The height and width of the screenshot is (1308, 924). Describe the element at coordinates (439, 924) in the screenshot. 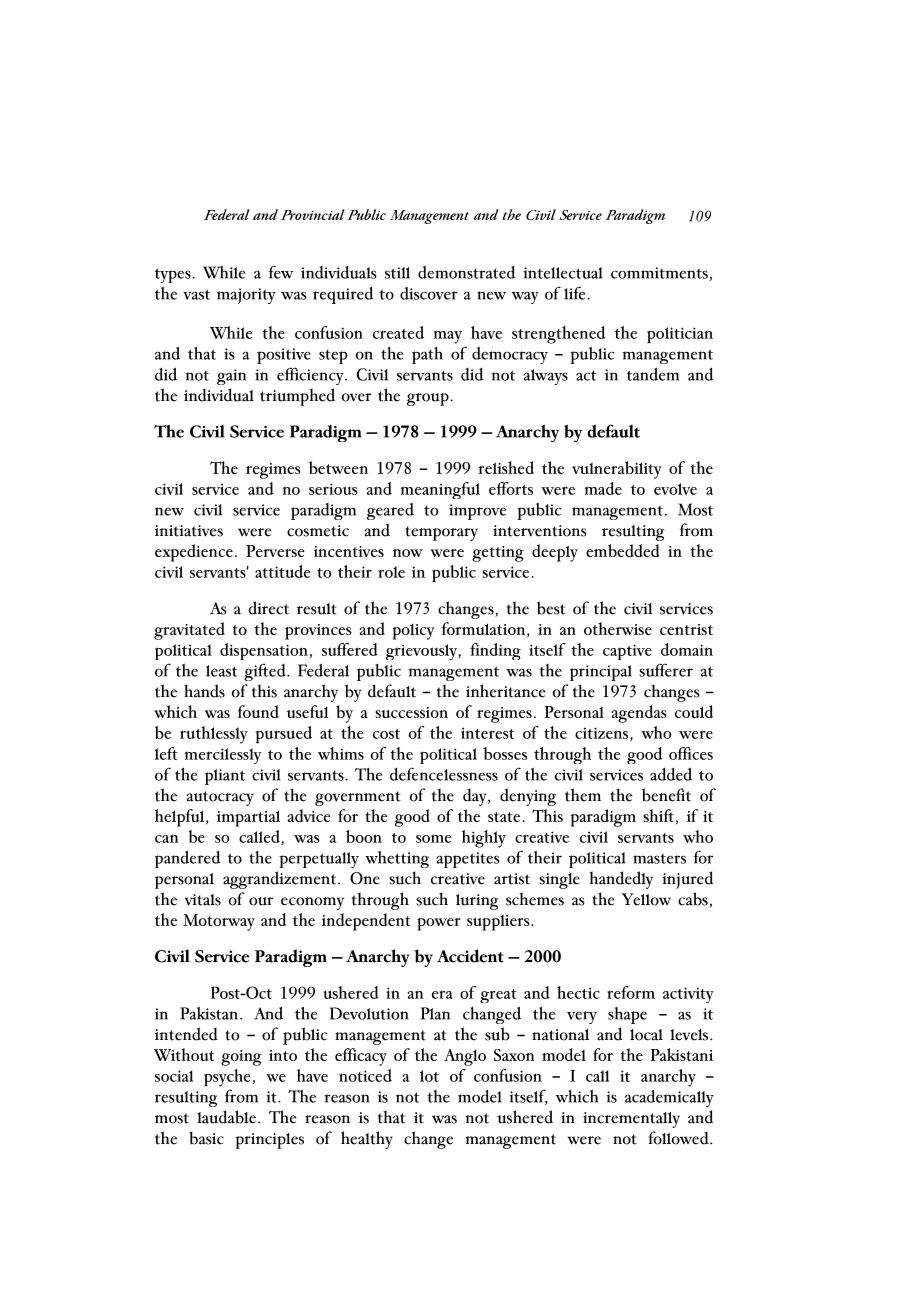

I see `power` at that location.
